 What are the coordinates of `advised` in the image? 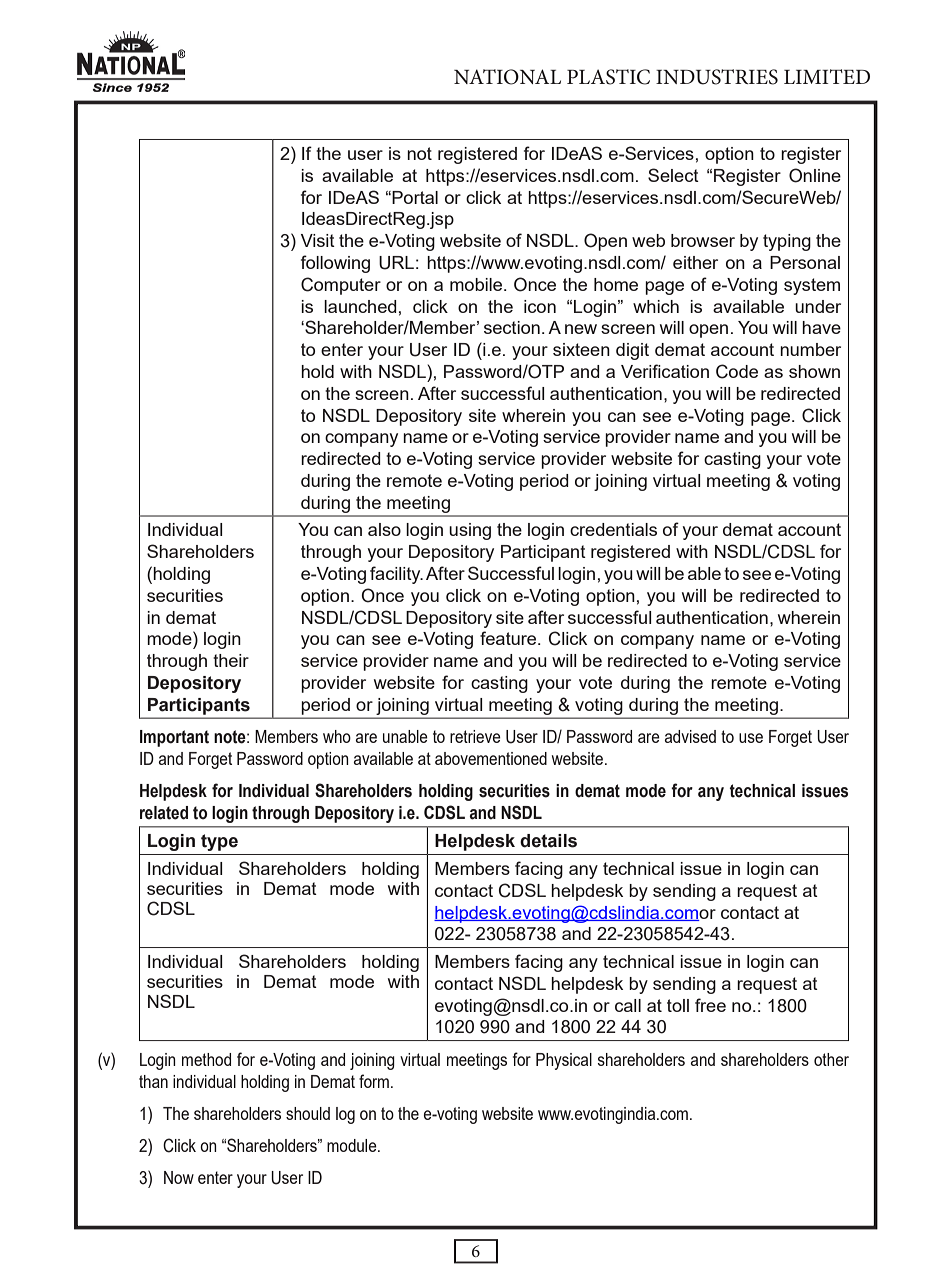 It's located at (690, 736).
